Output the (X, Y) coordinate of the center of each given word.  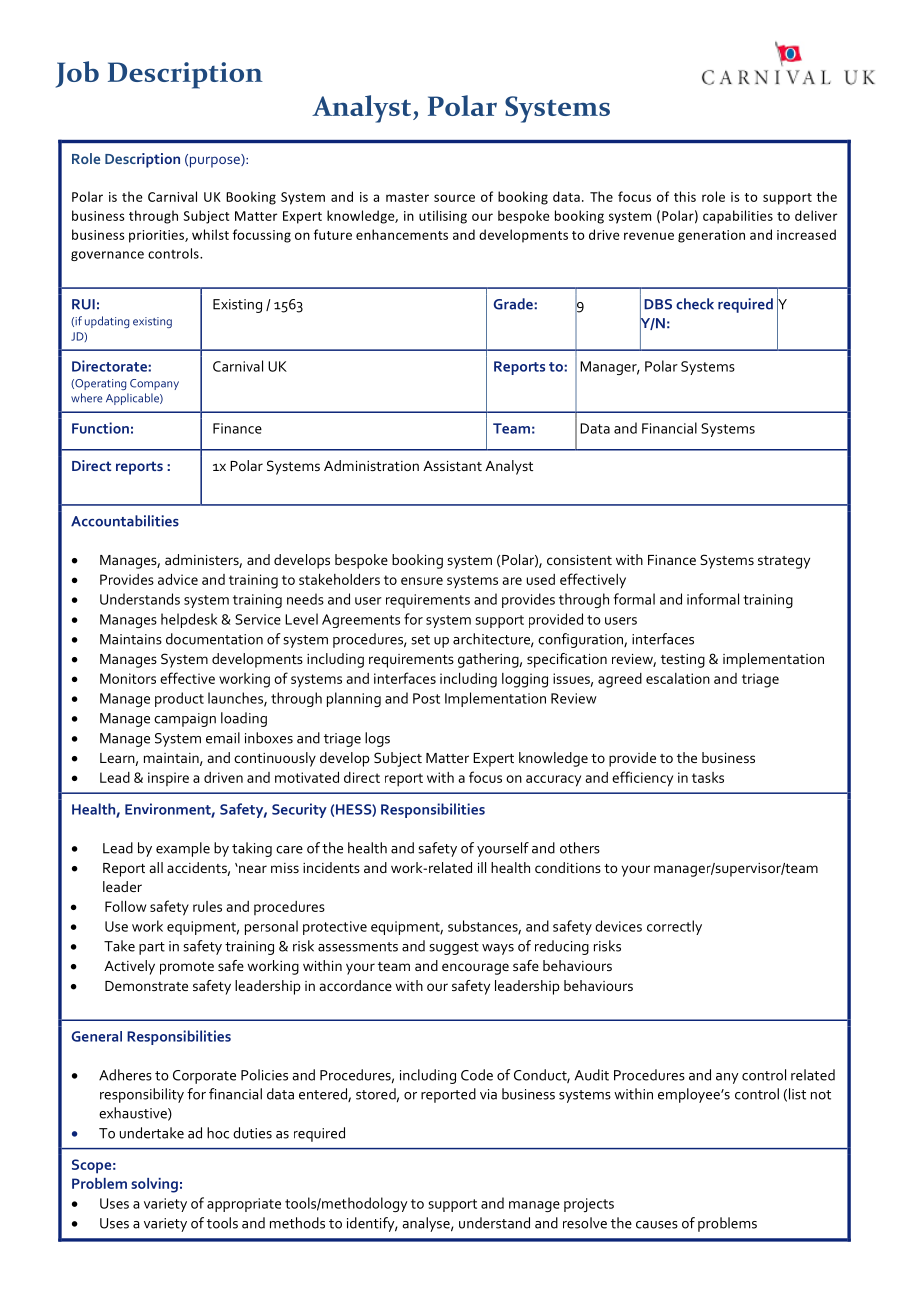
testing (683, 661)
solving (154, 1185)
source (454, 198)
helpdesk (189, 620)
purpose (216, 161)
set (420, 640)
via (488, 1094)
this (685, 196)
